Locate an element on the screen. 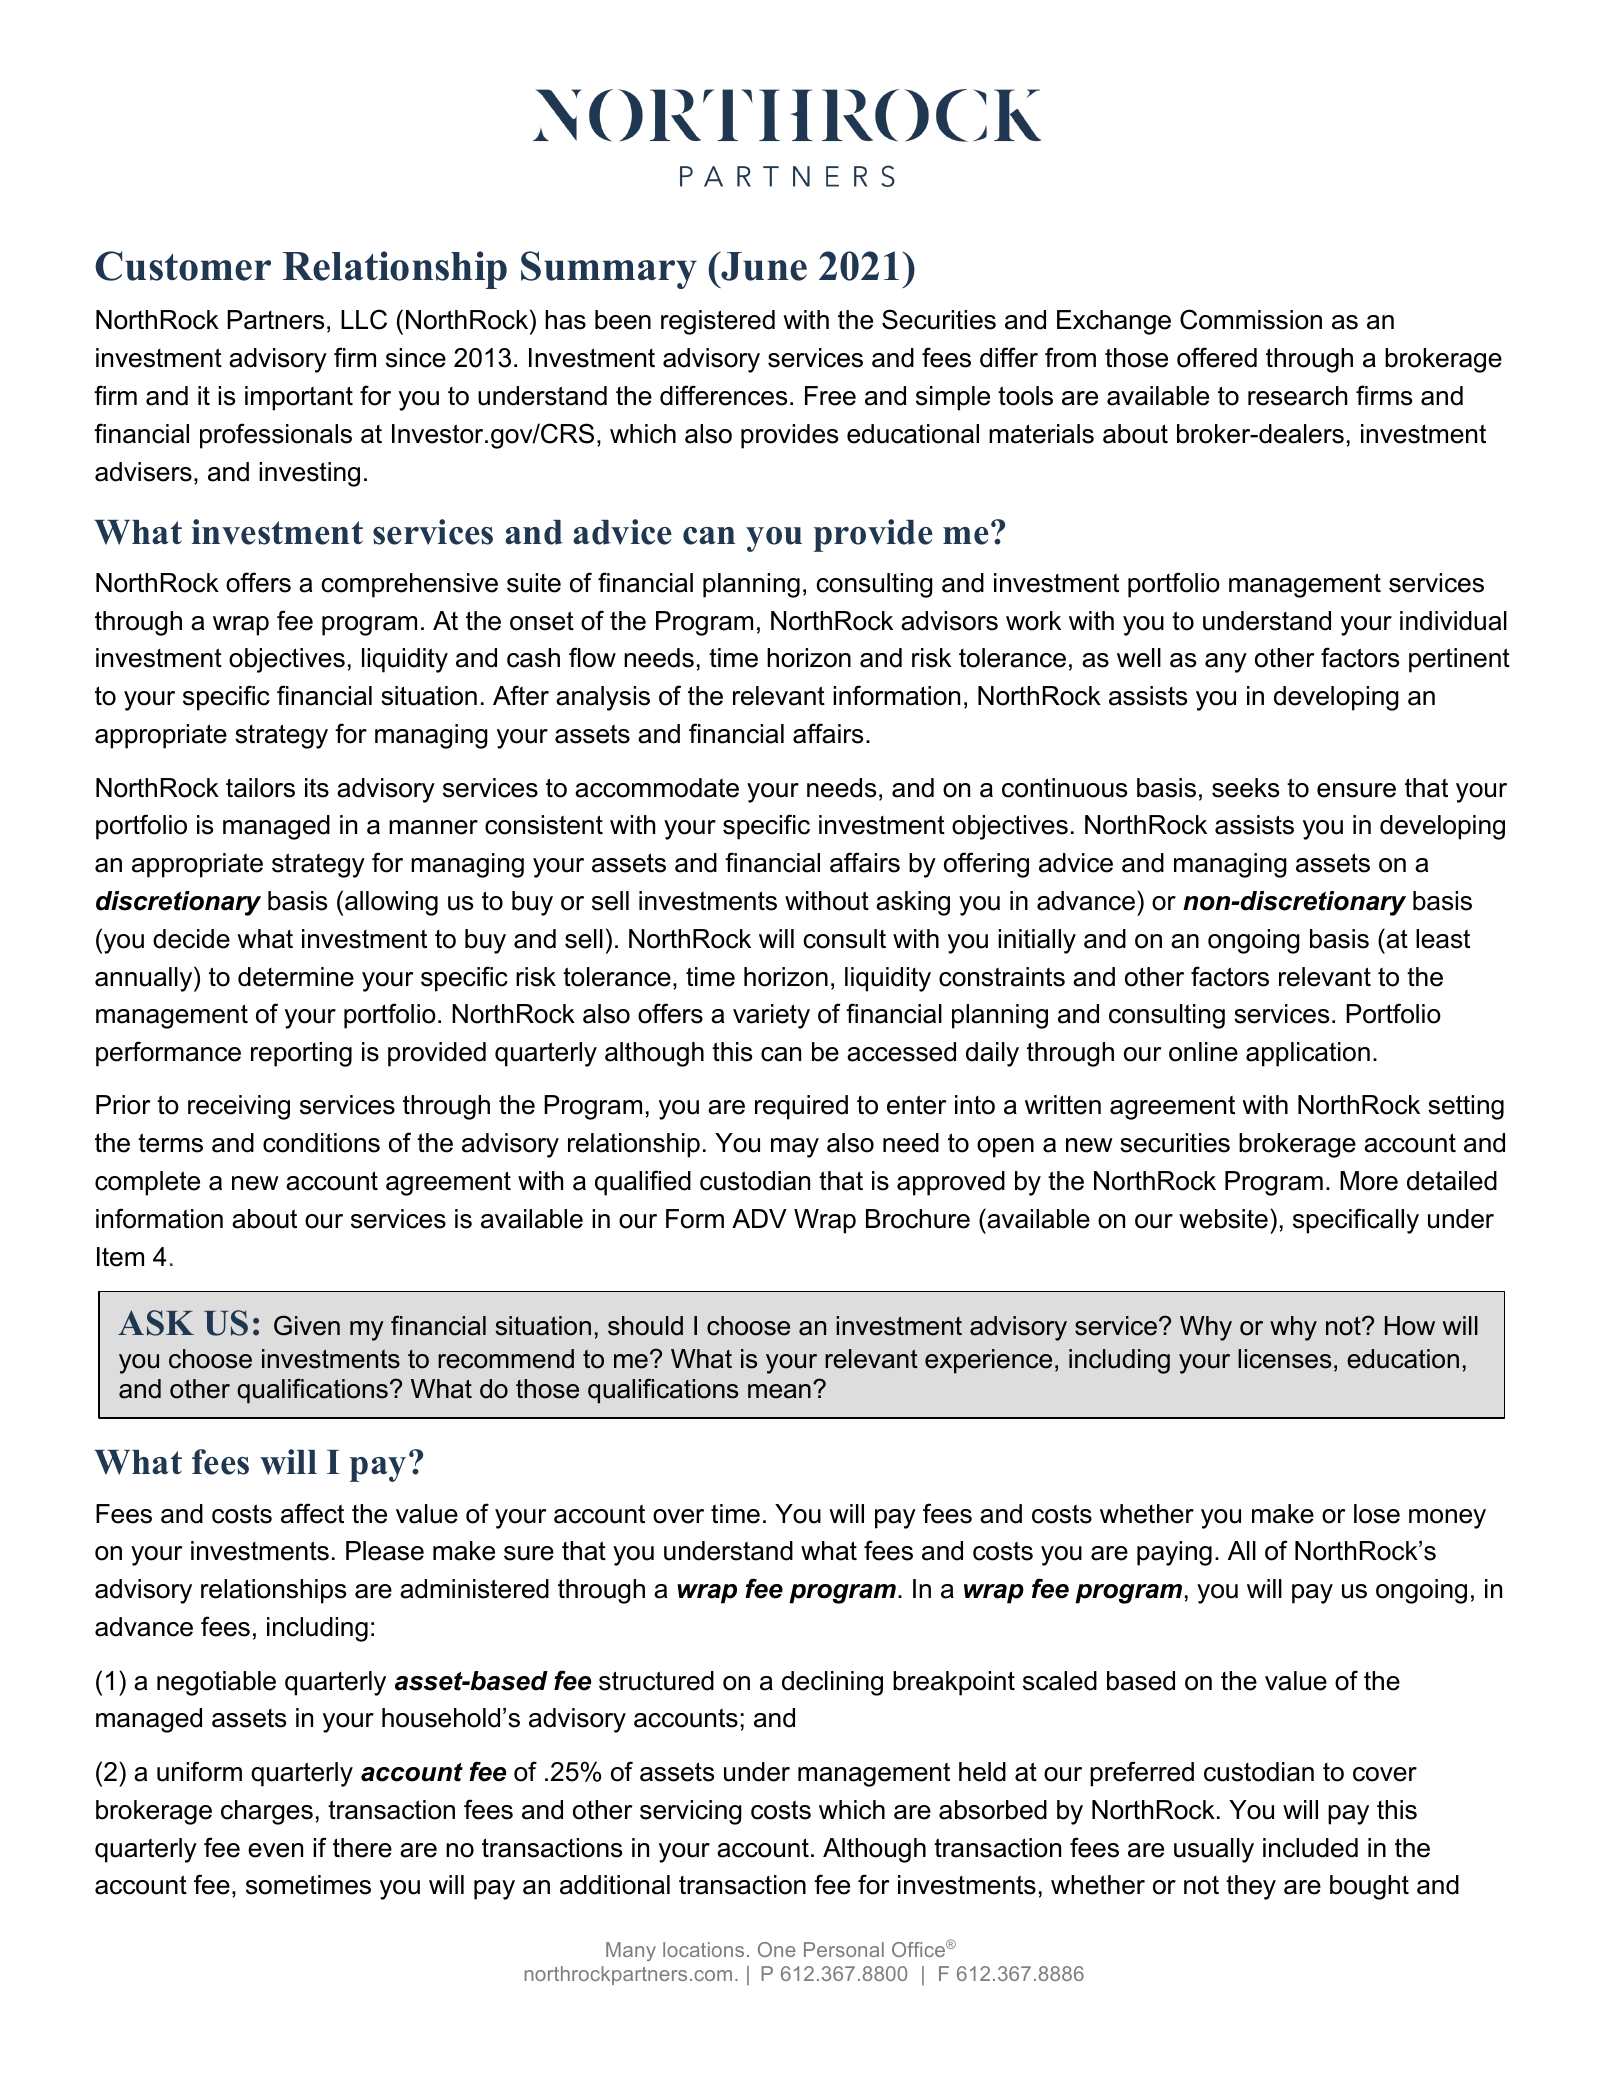  LLC is located at coordinates (364, 319).
